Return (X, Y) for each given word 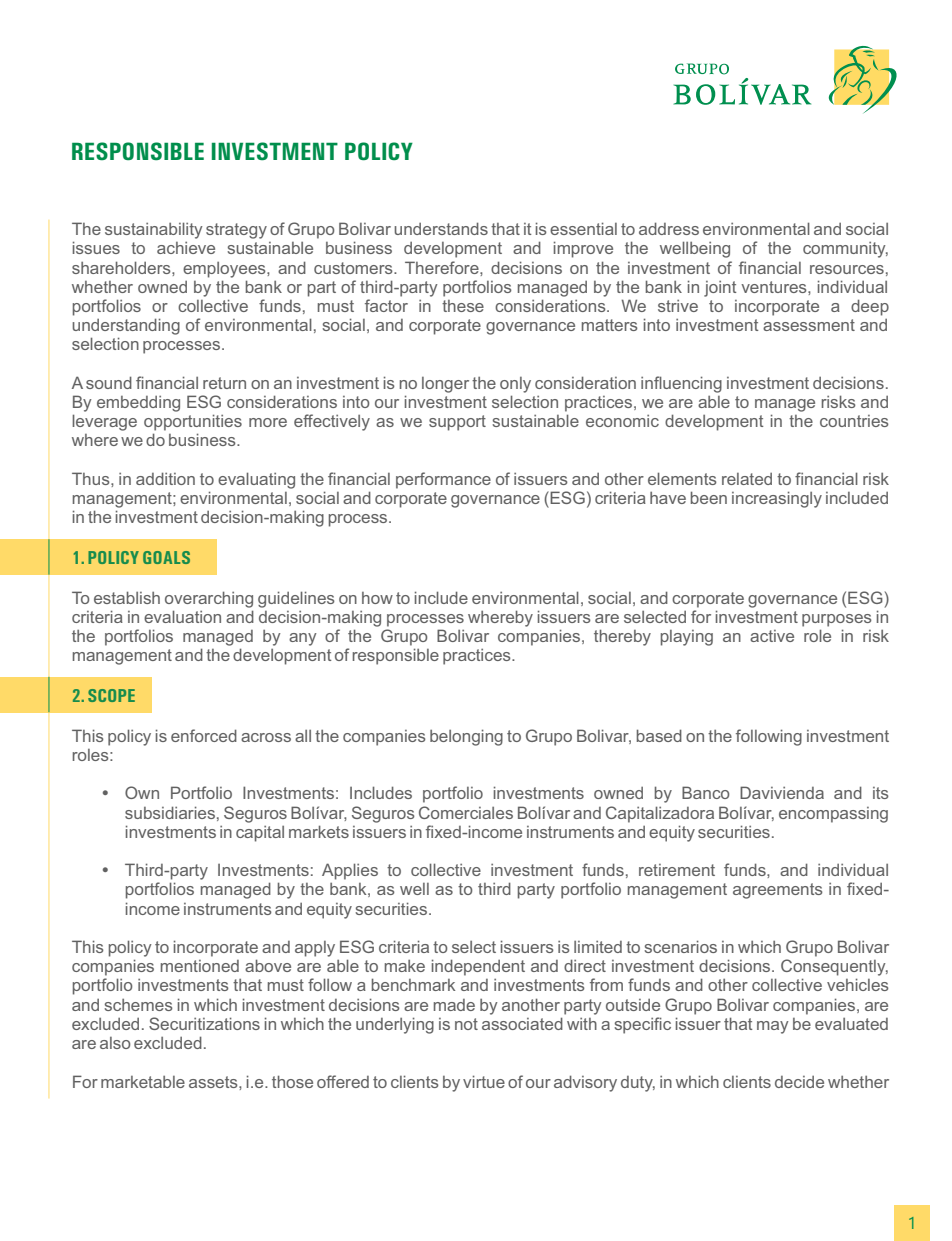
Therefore (443, 267)
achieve (186, 248)
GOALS (166, 557)
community (845, 250)
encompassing (833, 815)
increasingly (777, 499)
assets (214, 1082)
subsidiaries (170, 812)
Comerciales (466, 812)
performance (443, 480)
